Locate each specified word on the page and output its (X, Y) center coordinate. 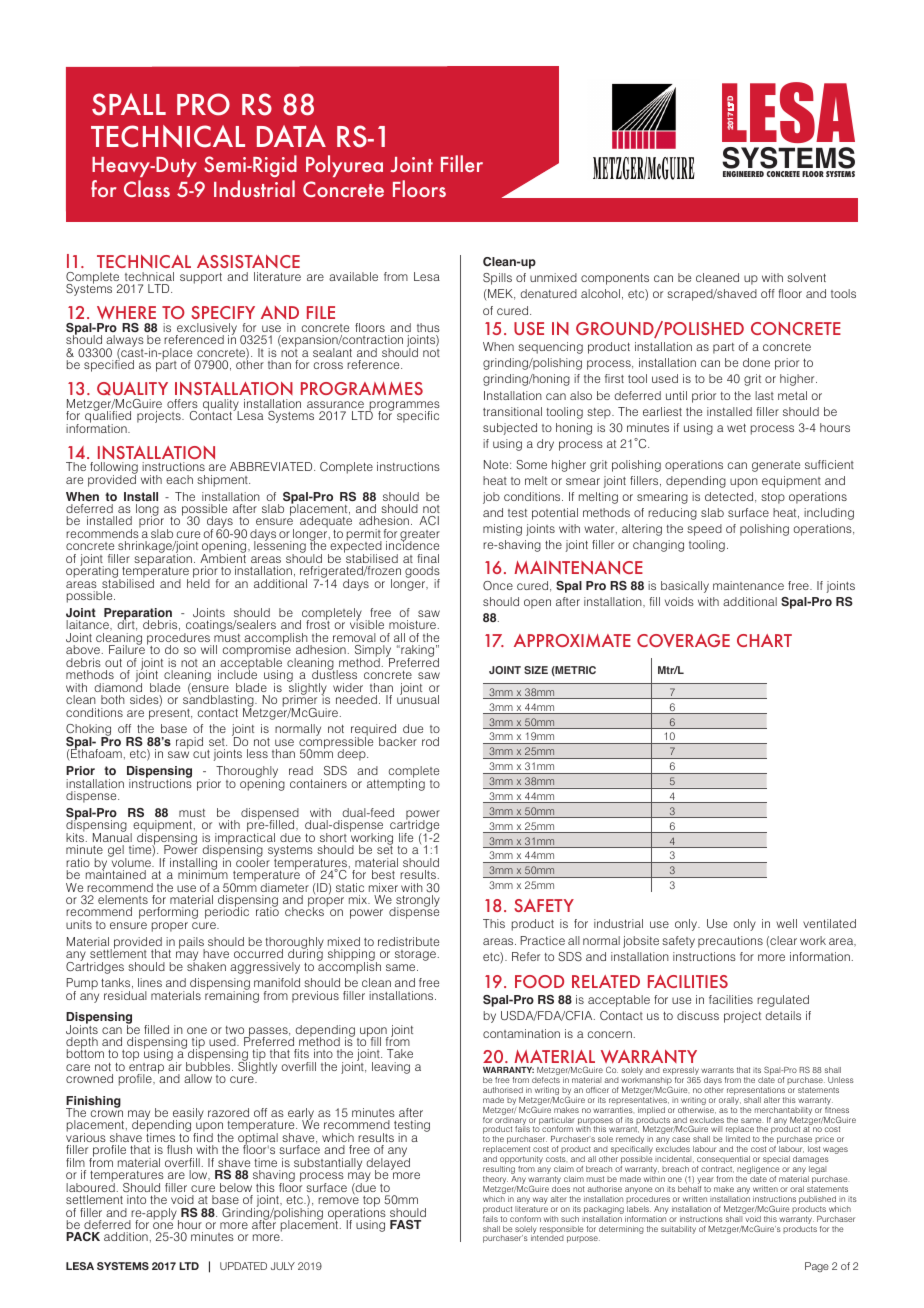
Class (147, 188)
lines (150, 982)
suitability (678, 1230)
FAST (405, 1224)
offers (182, 403)
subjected (510, 429)
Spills (497, 279)
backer (398, 741)
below (236, 1187)
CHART (764, 640)
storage (415, 955)
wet (736, 427)
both (113, 699)
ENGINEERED (743, 174)
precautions (730, 942)
